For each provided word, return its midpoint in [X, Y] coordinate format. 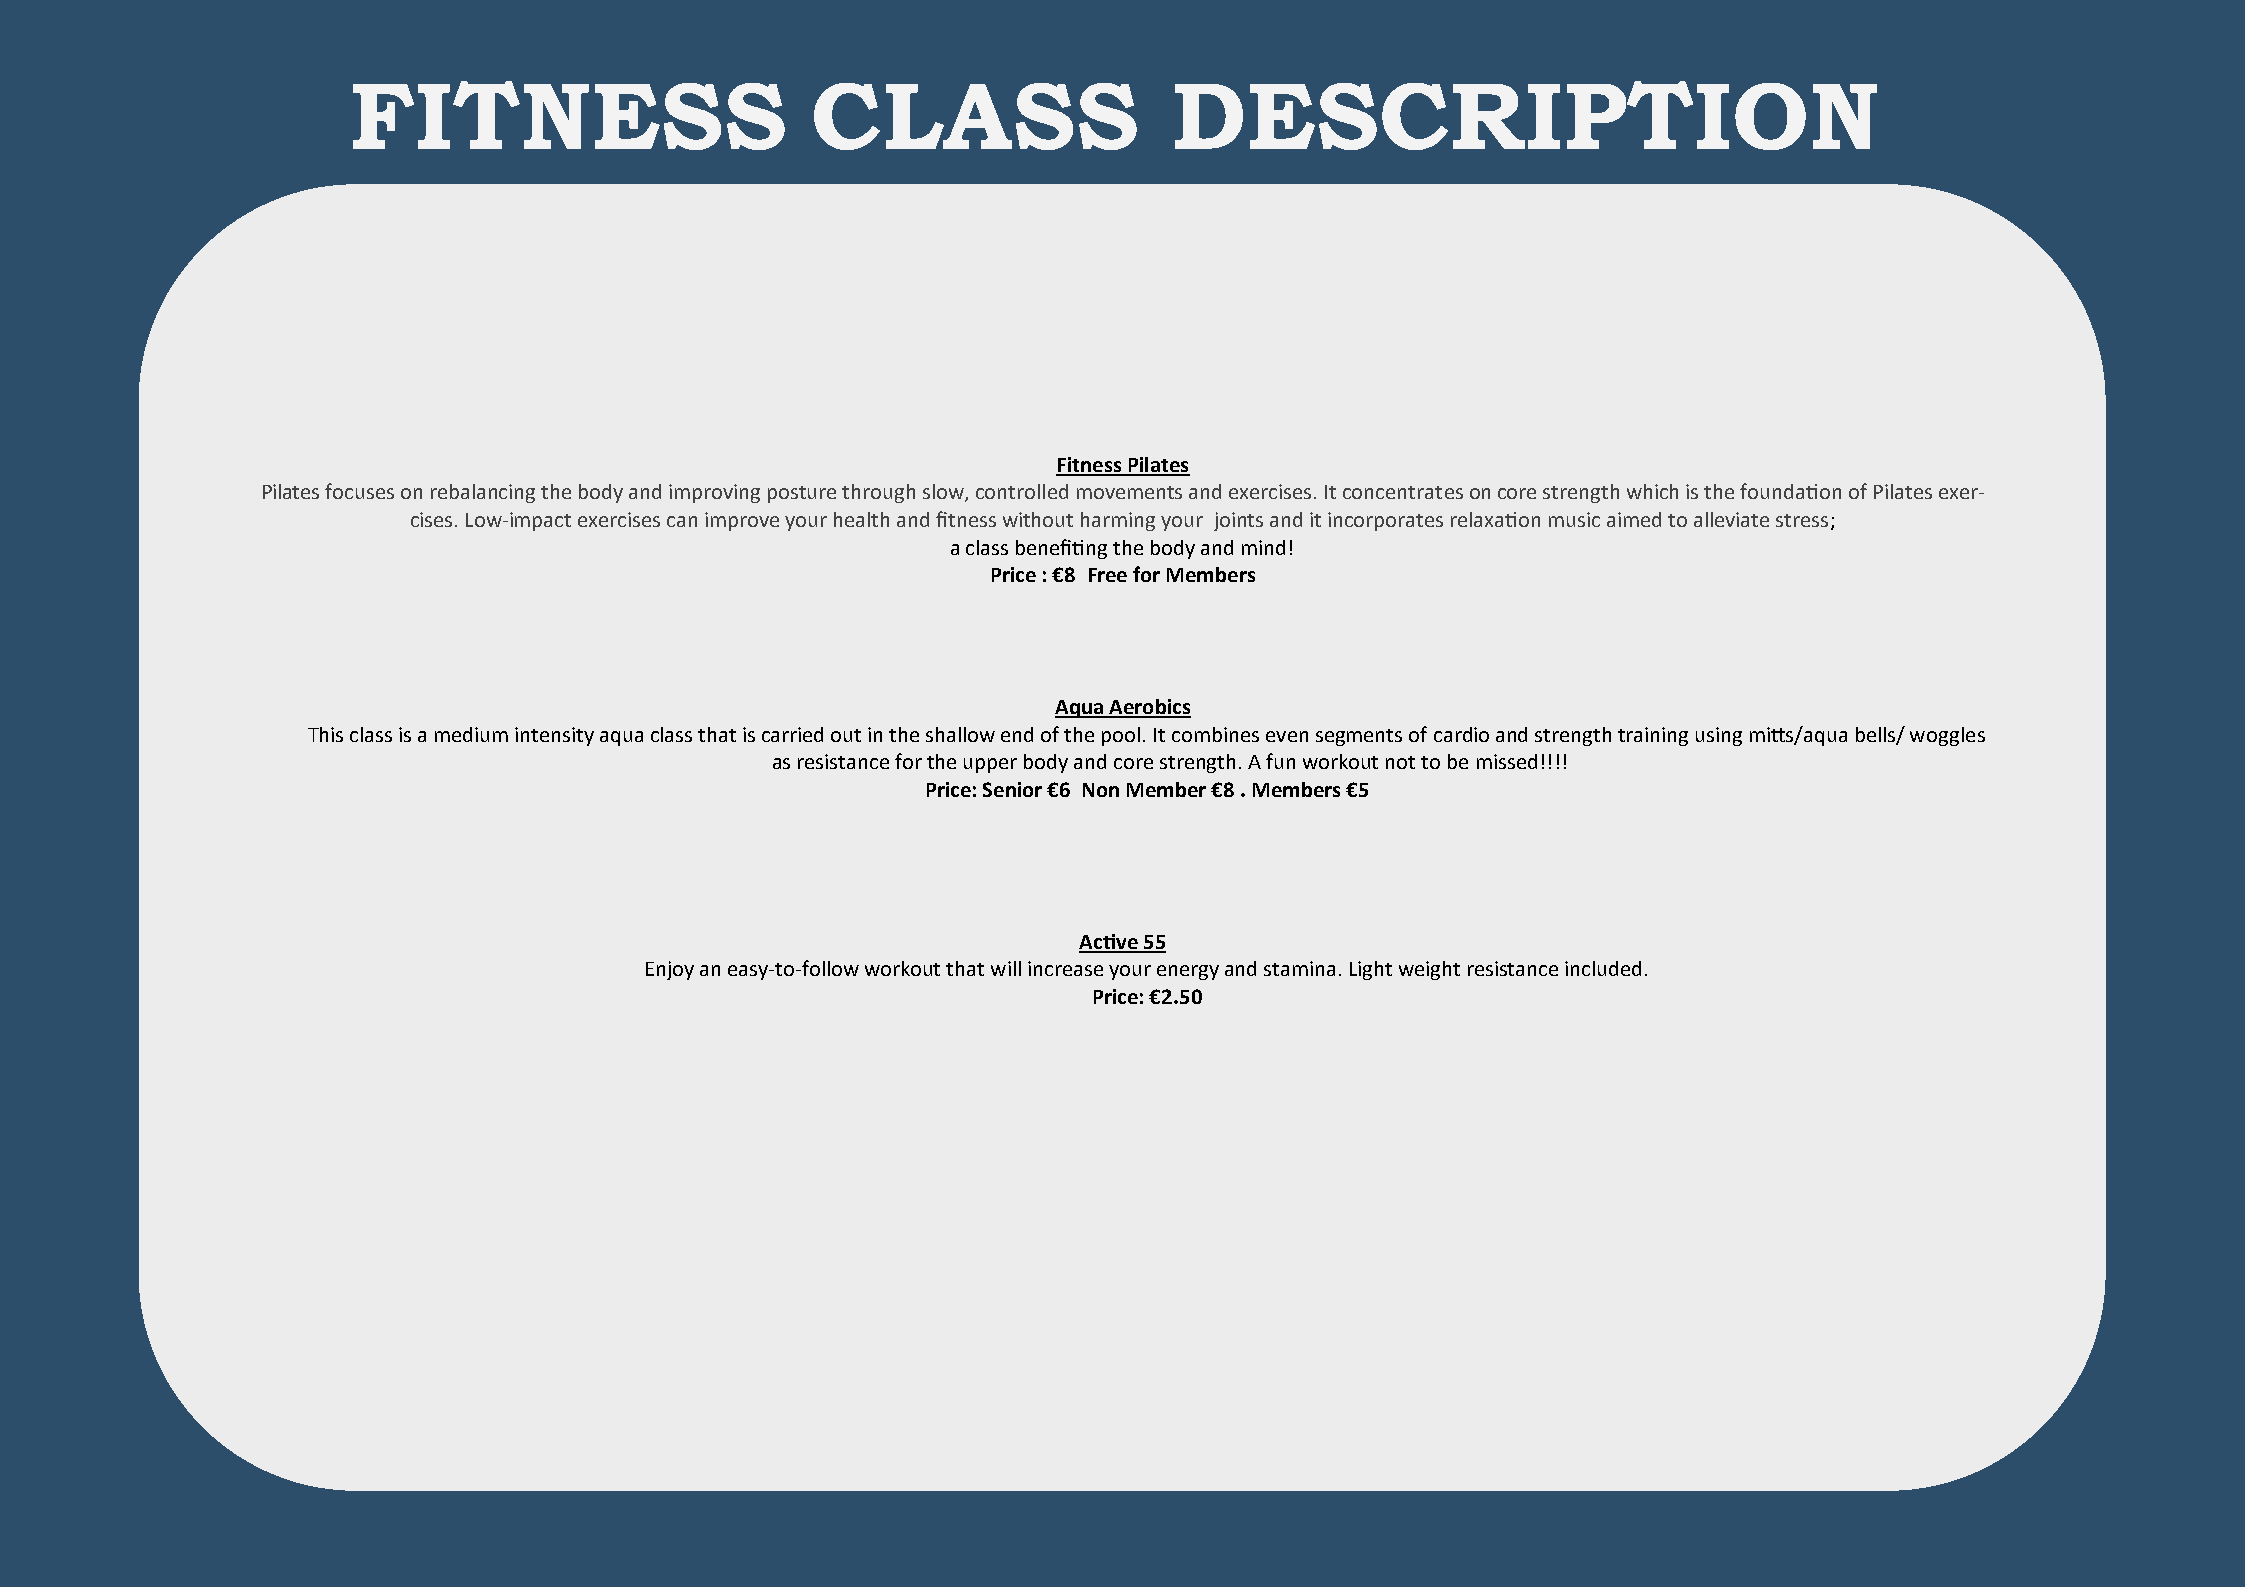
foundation [1790, 491]
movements [1129, 492]
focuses [359, 491]
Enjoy [670, 970]
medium [471, 734]
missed [1507, 761]
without [1038, 519]
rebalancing [483, 493]
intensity [554, 736]
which [1652, 491]
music [1574, 519]
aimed [1634, 519]
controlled [1022, 491]
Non [1101, 790]
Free [1108, 575]
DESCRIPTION [1526, 115]
